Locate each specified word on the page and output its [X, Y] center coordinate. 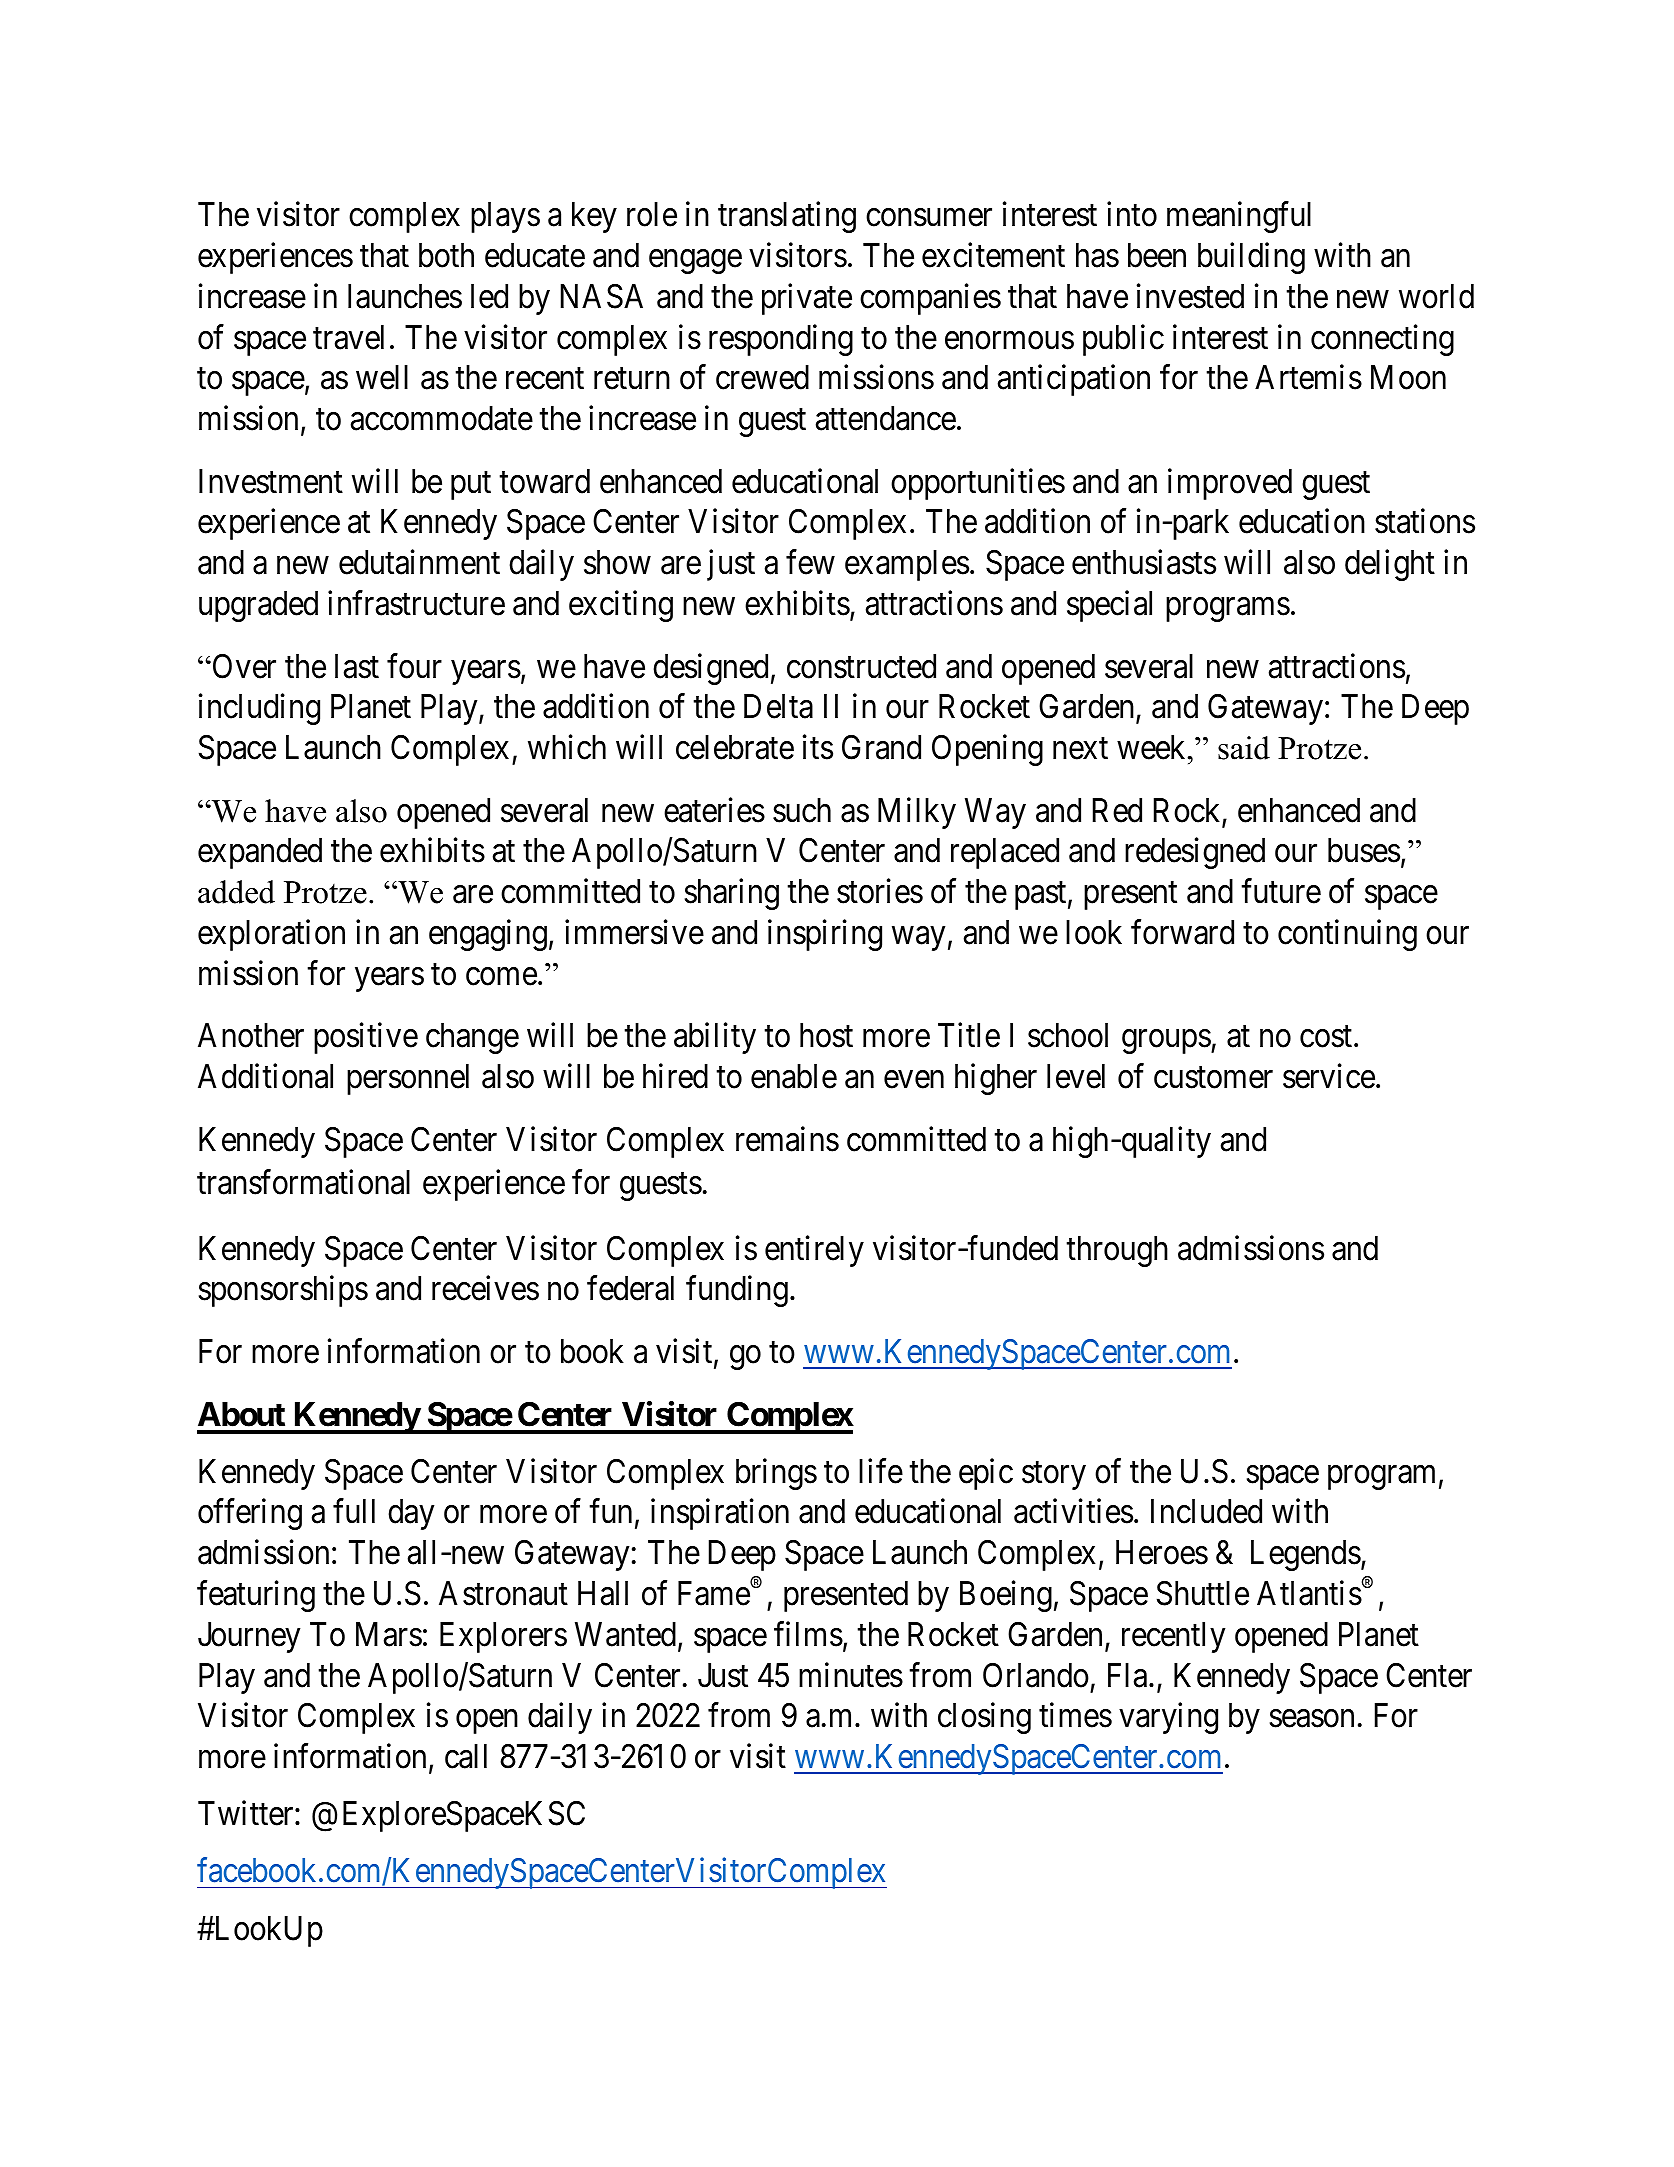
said [1244, 748]
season [1312, 1719]
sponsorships [283, 1291]
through [1117, 1251]
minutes [851, 1675]
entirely [814, 1251]
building [1251, 258]
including [259, 709]
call [466, 1756]
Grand [881, 747]
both [446, 255]
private [807, 299]
